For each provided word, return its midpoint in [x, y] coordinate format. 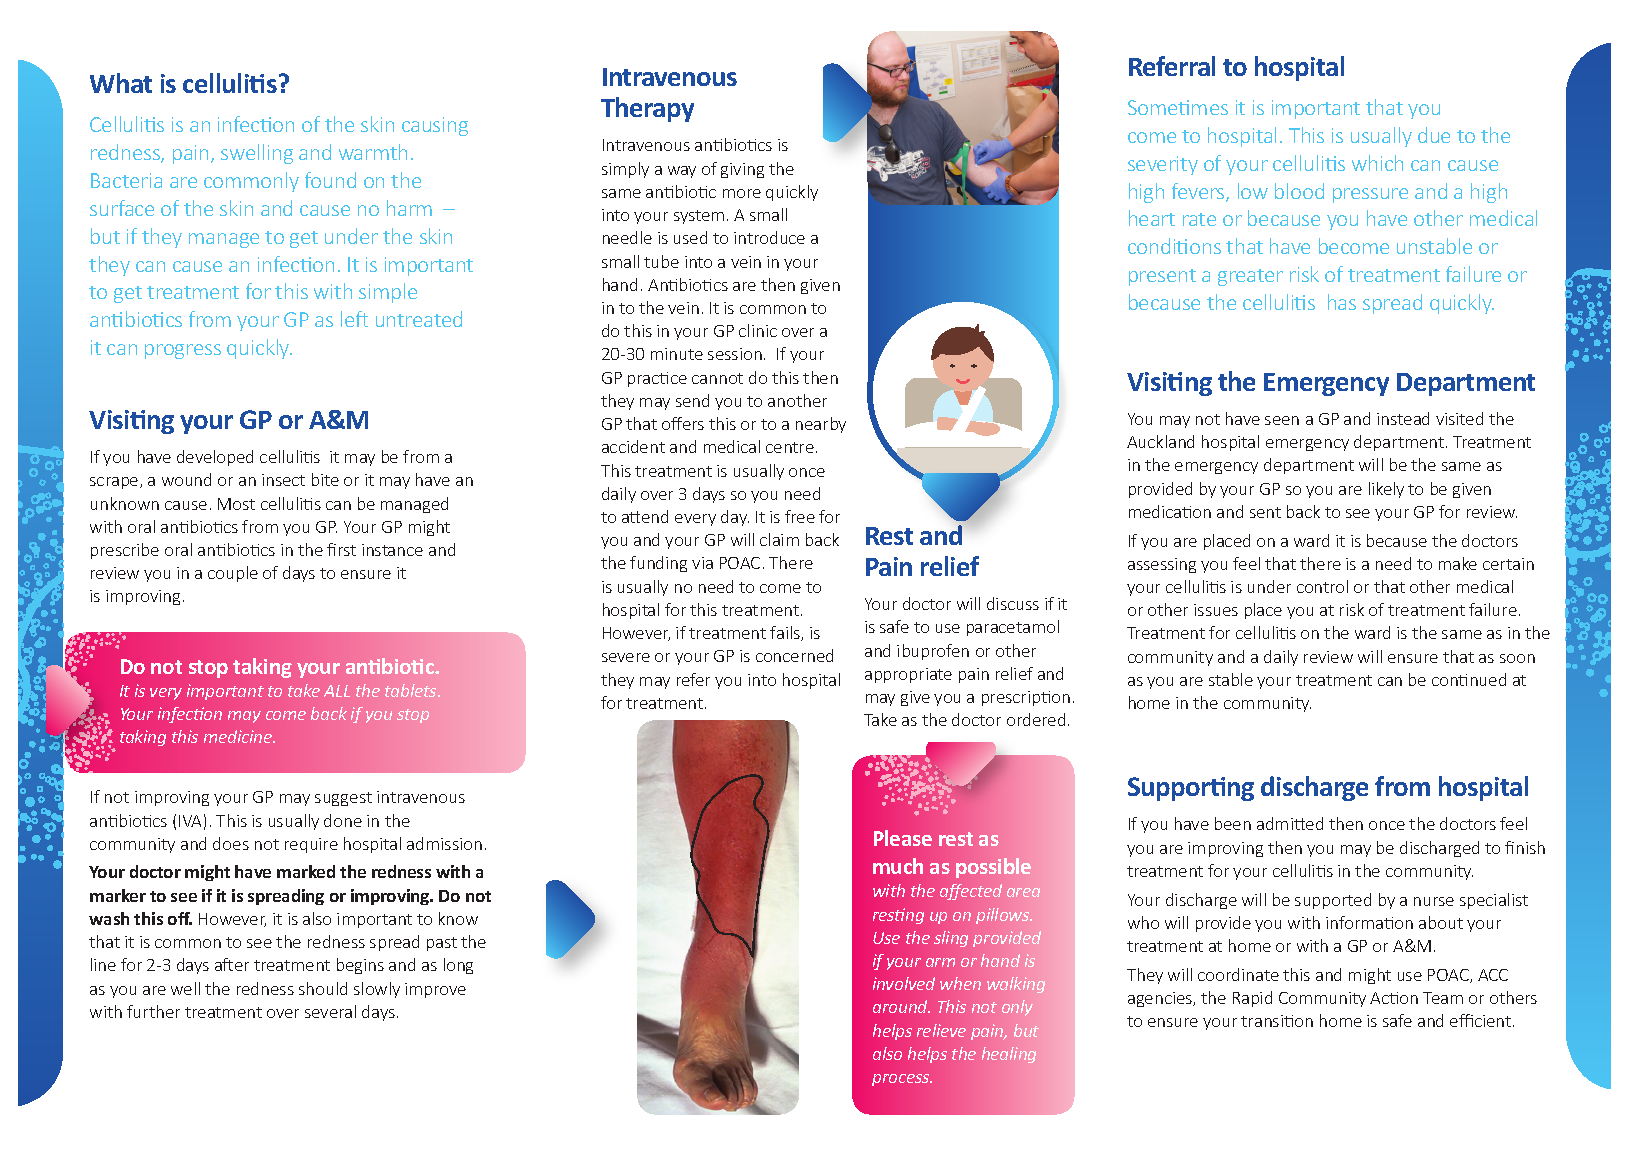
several [330, 1011]
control [1322, 586]
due [1434, 135]
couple [233, 574]
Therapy [647, 109]
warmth [373, 152]
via [702, 563]
